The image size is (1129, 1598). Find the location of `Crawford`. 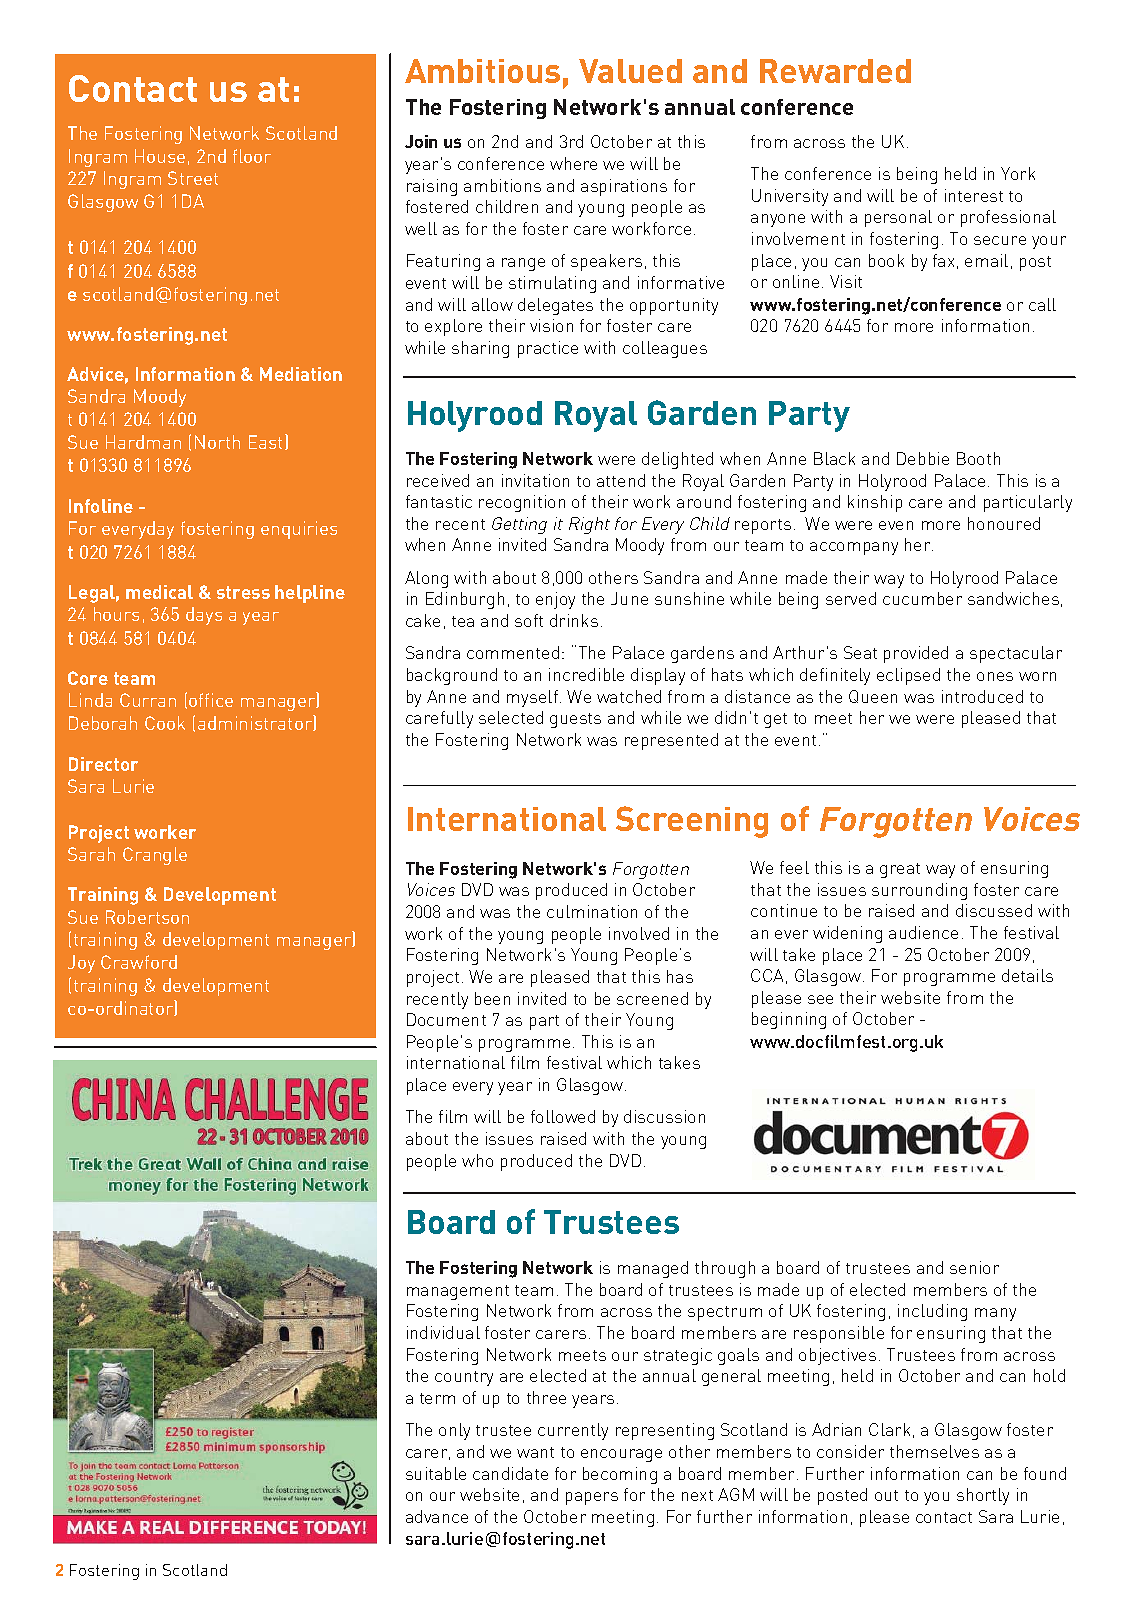

Crawford is located at coordinates (139, 962).
